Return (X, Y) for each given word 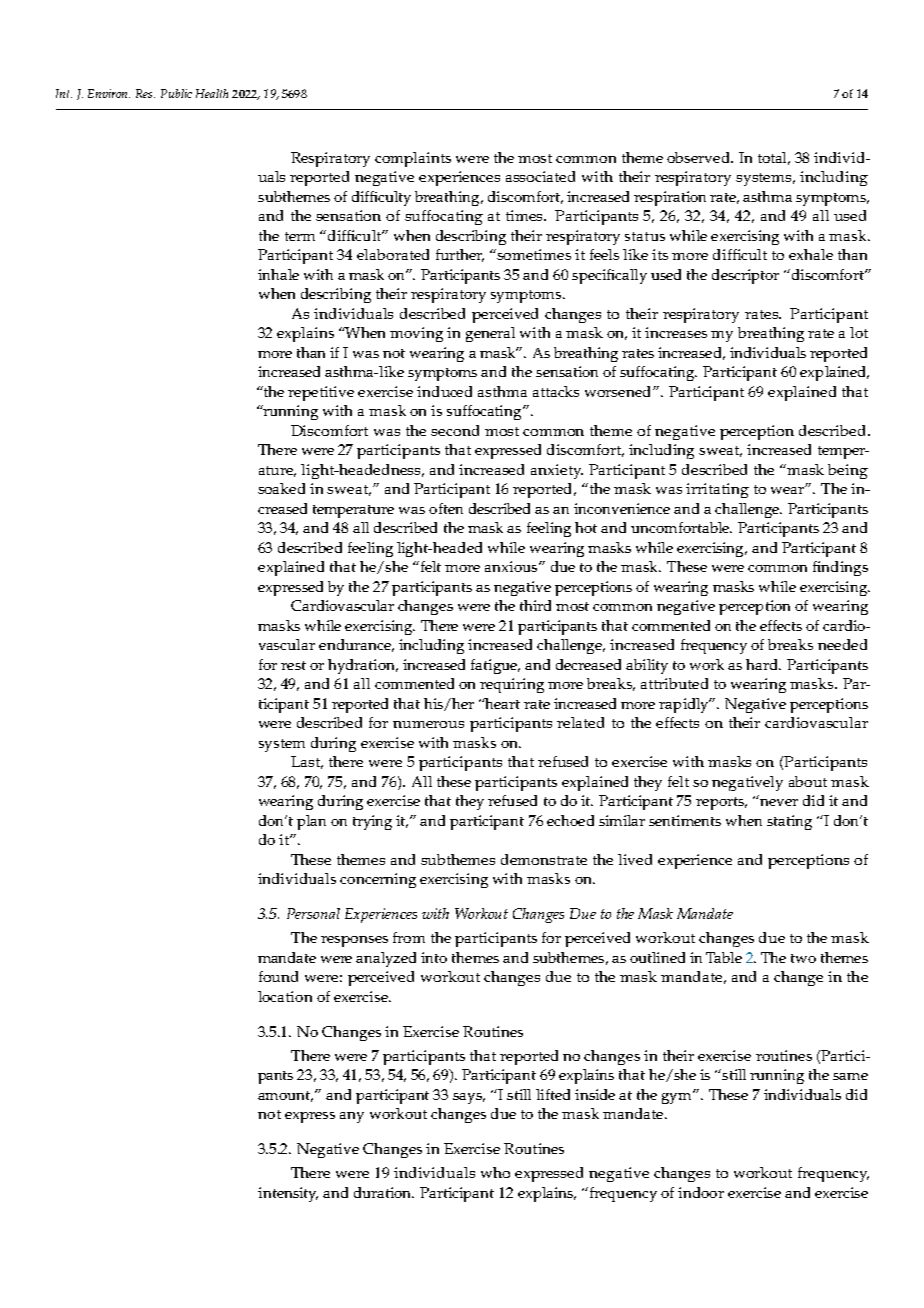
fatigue (495, 666)
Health (212, 93)
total (774, 158)
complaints (413, 159)
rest (293, 665)
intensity (288, 1194)
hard (763, 664)
